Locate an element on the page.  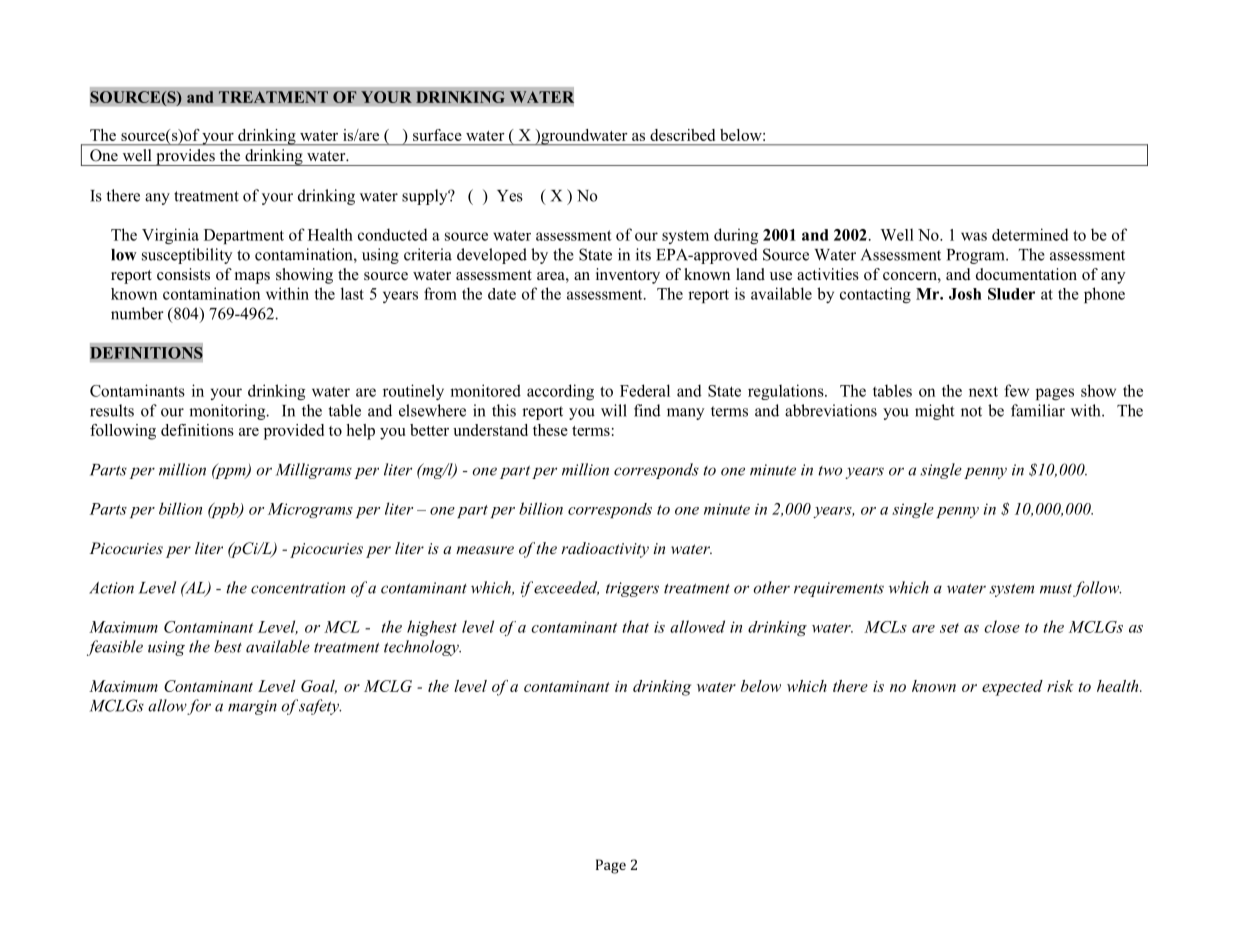
margin is located at coordinates (252, 707).
